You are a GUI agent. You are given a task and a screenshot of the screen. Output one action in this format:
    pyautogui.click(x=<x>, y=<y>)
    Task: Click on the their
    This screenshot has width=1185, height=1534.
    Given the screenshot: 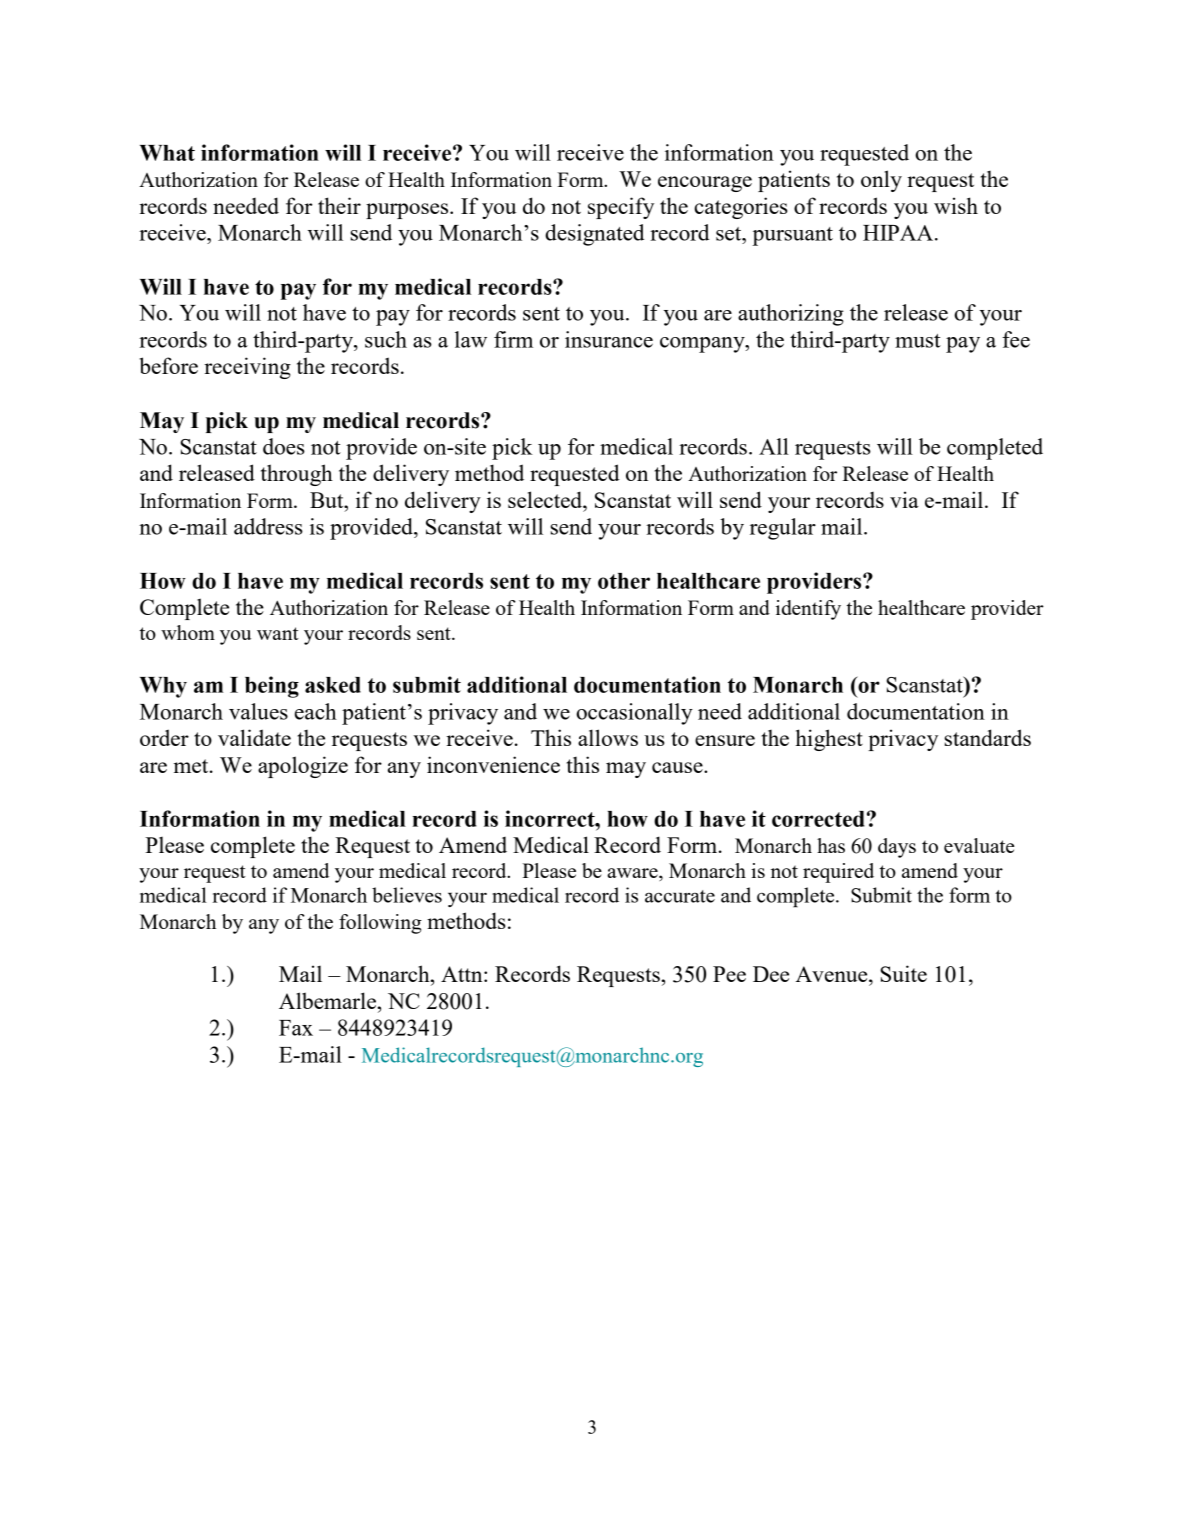 What is the action you would take?
    pyautogui.click(x=339, y=205)
